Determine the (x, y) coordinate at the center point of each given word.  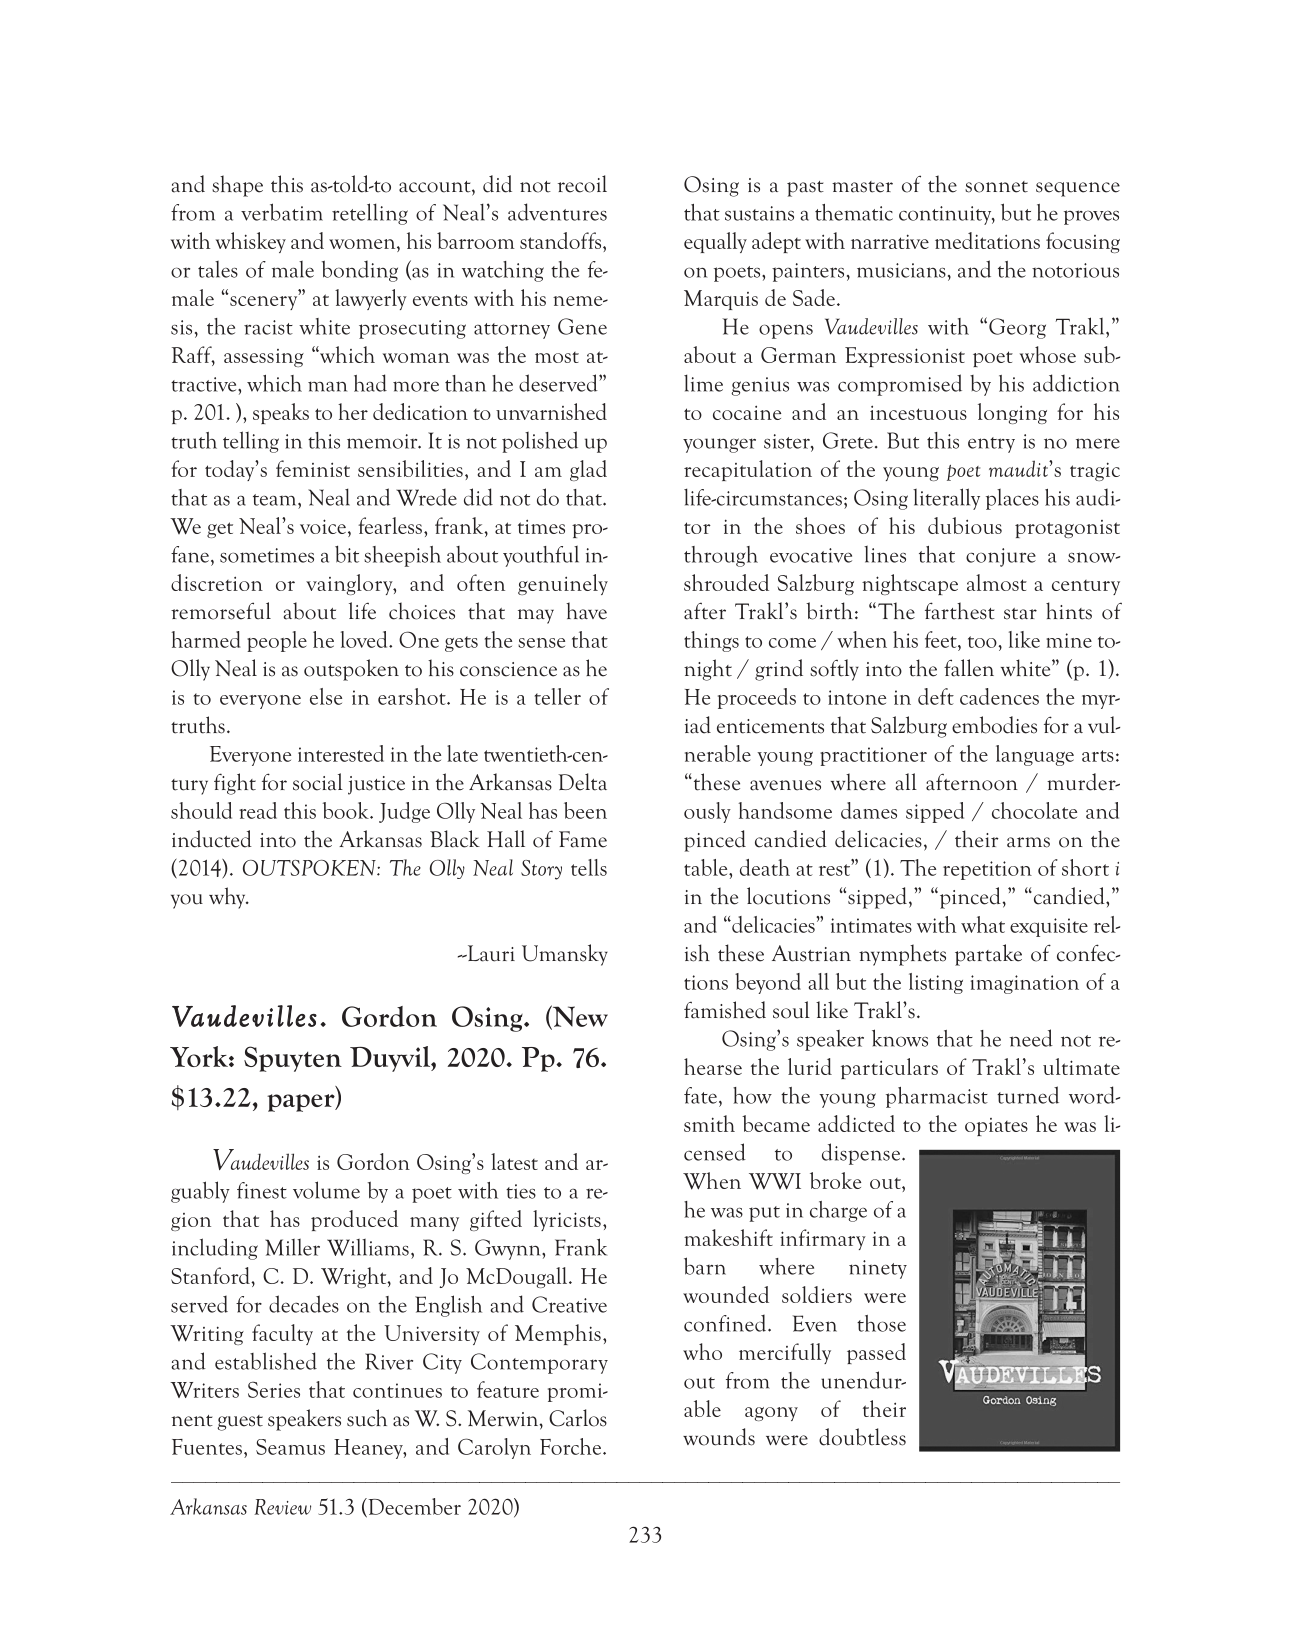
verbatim (282, 212)
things (711, 641)
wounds (719, 1437)
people (277, 641)
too (983, 642)
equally (715, 242)
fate (700, 1095)
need (1031, 1038)
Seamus (290, 1447)
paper (302, 1103)
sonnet (996, 187)
